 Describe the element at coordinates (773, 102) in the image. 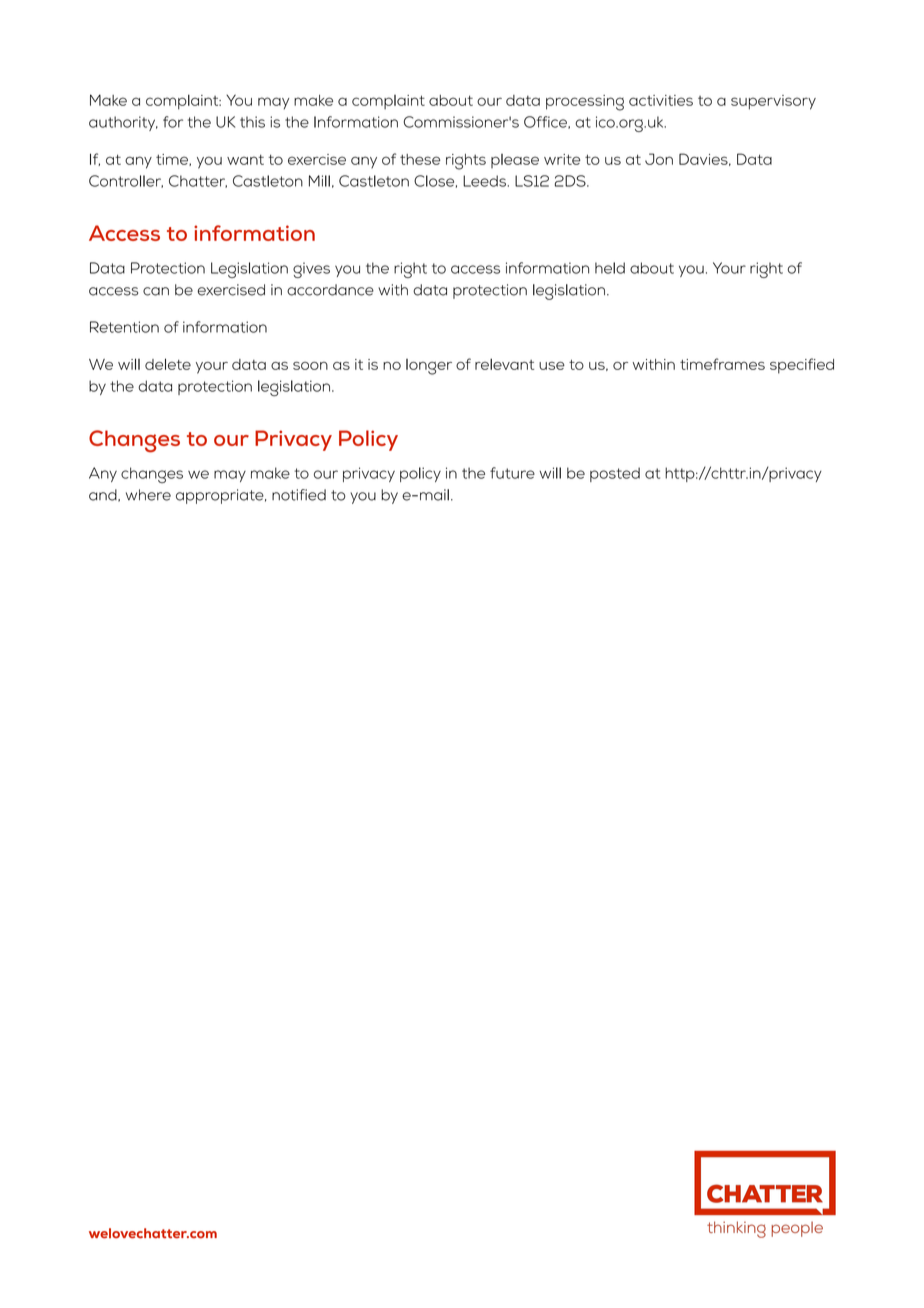

I see `supervisory` at that location.
